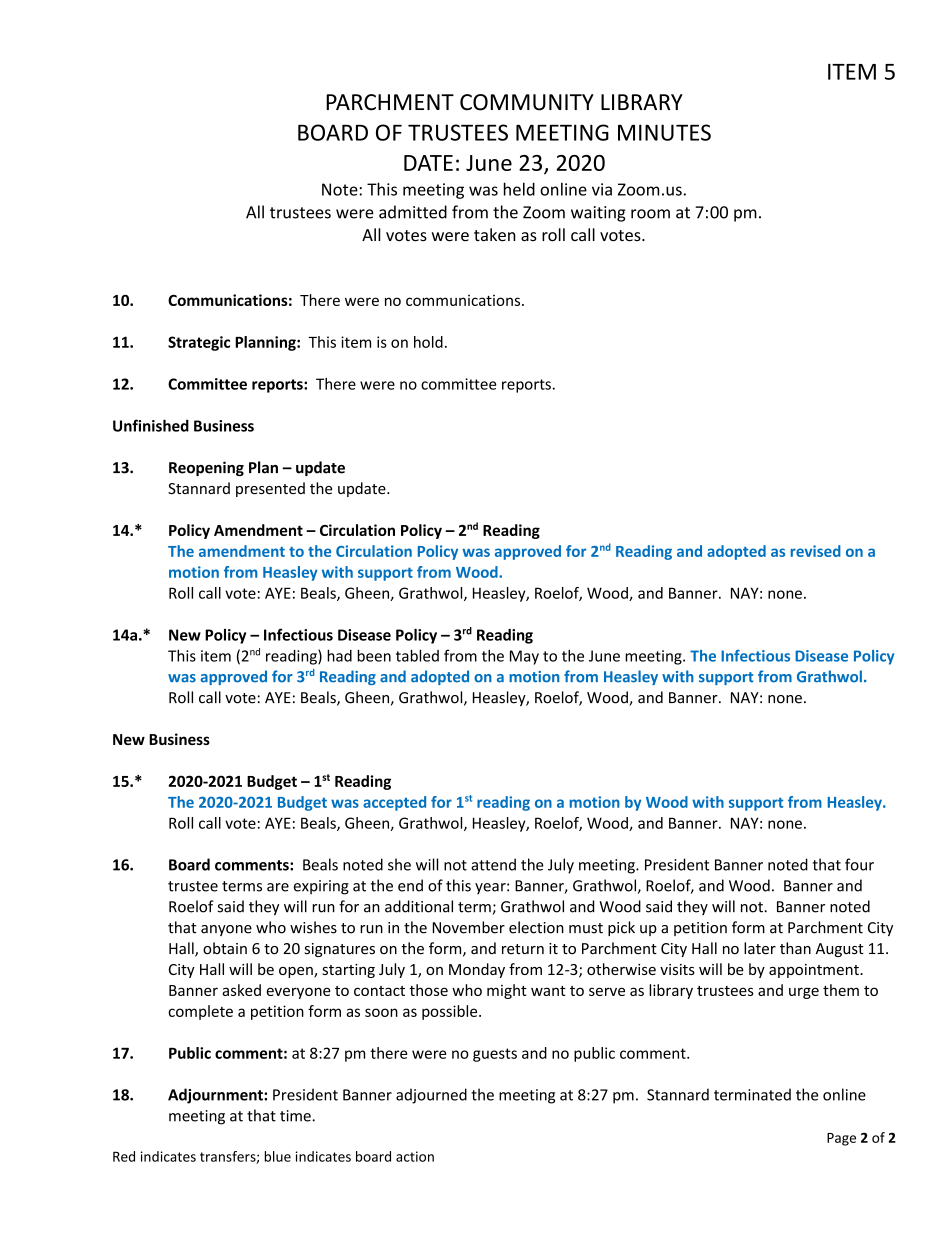 The height and width of the screenshot is (1233, 952). What do you see at coordinates (199, 343) in the screenshot?
I see `Strategic` at bounding box center [199, 343].
